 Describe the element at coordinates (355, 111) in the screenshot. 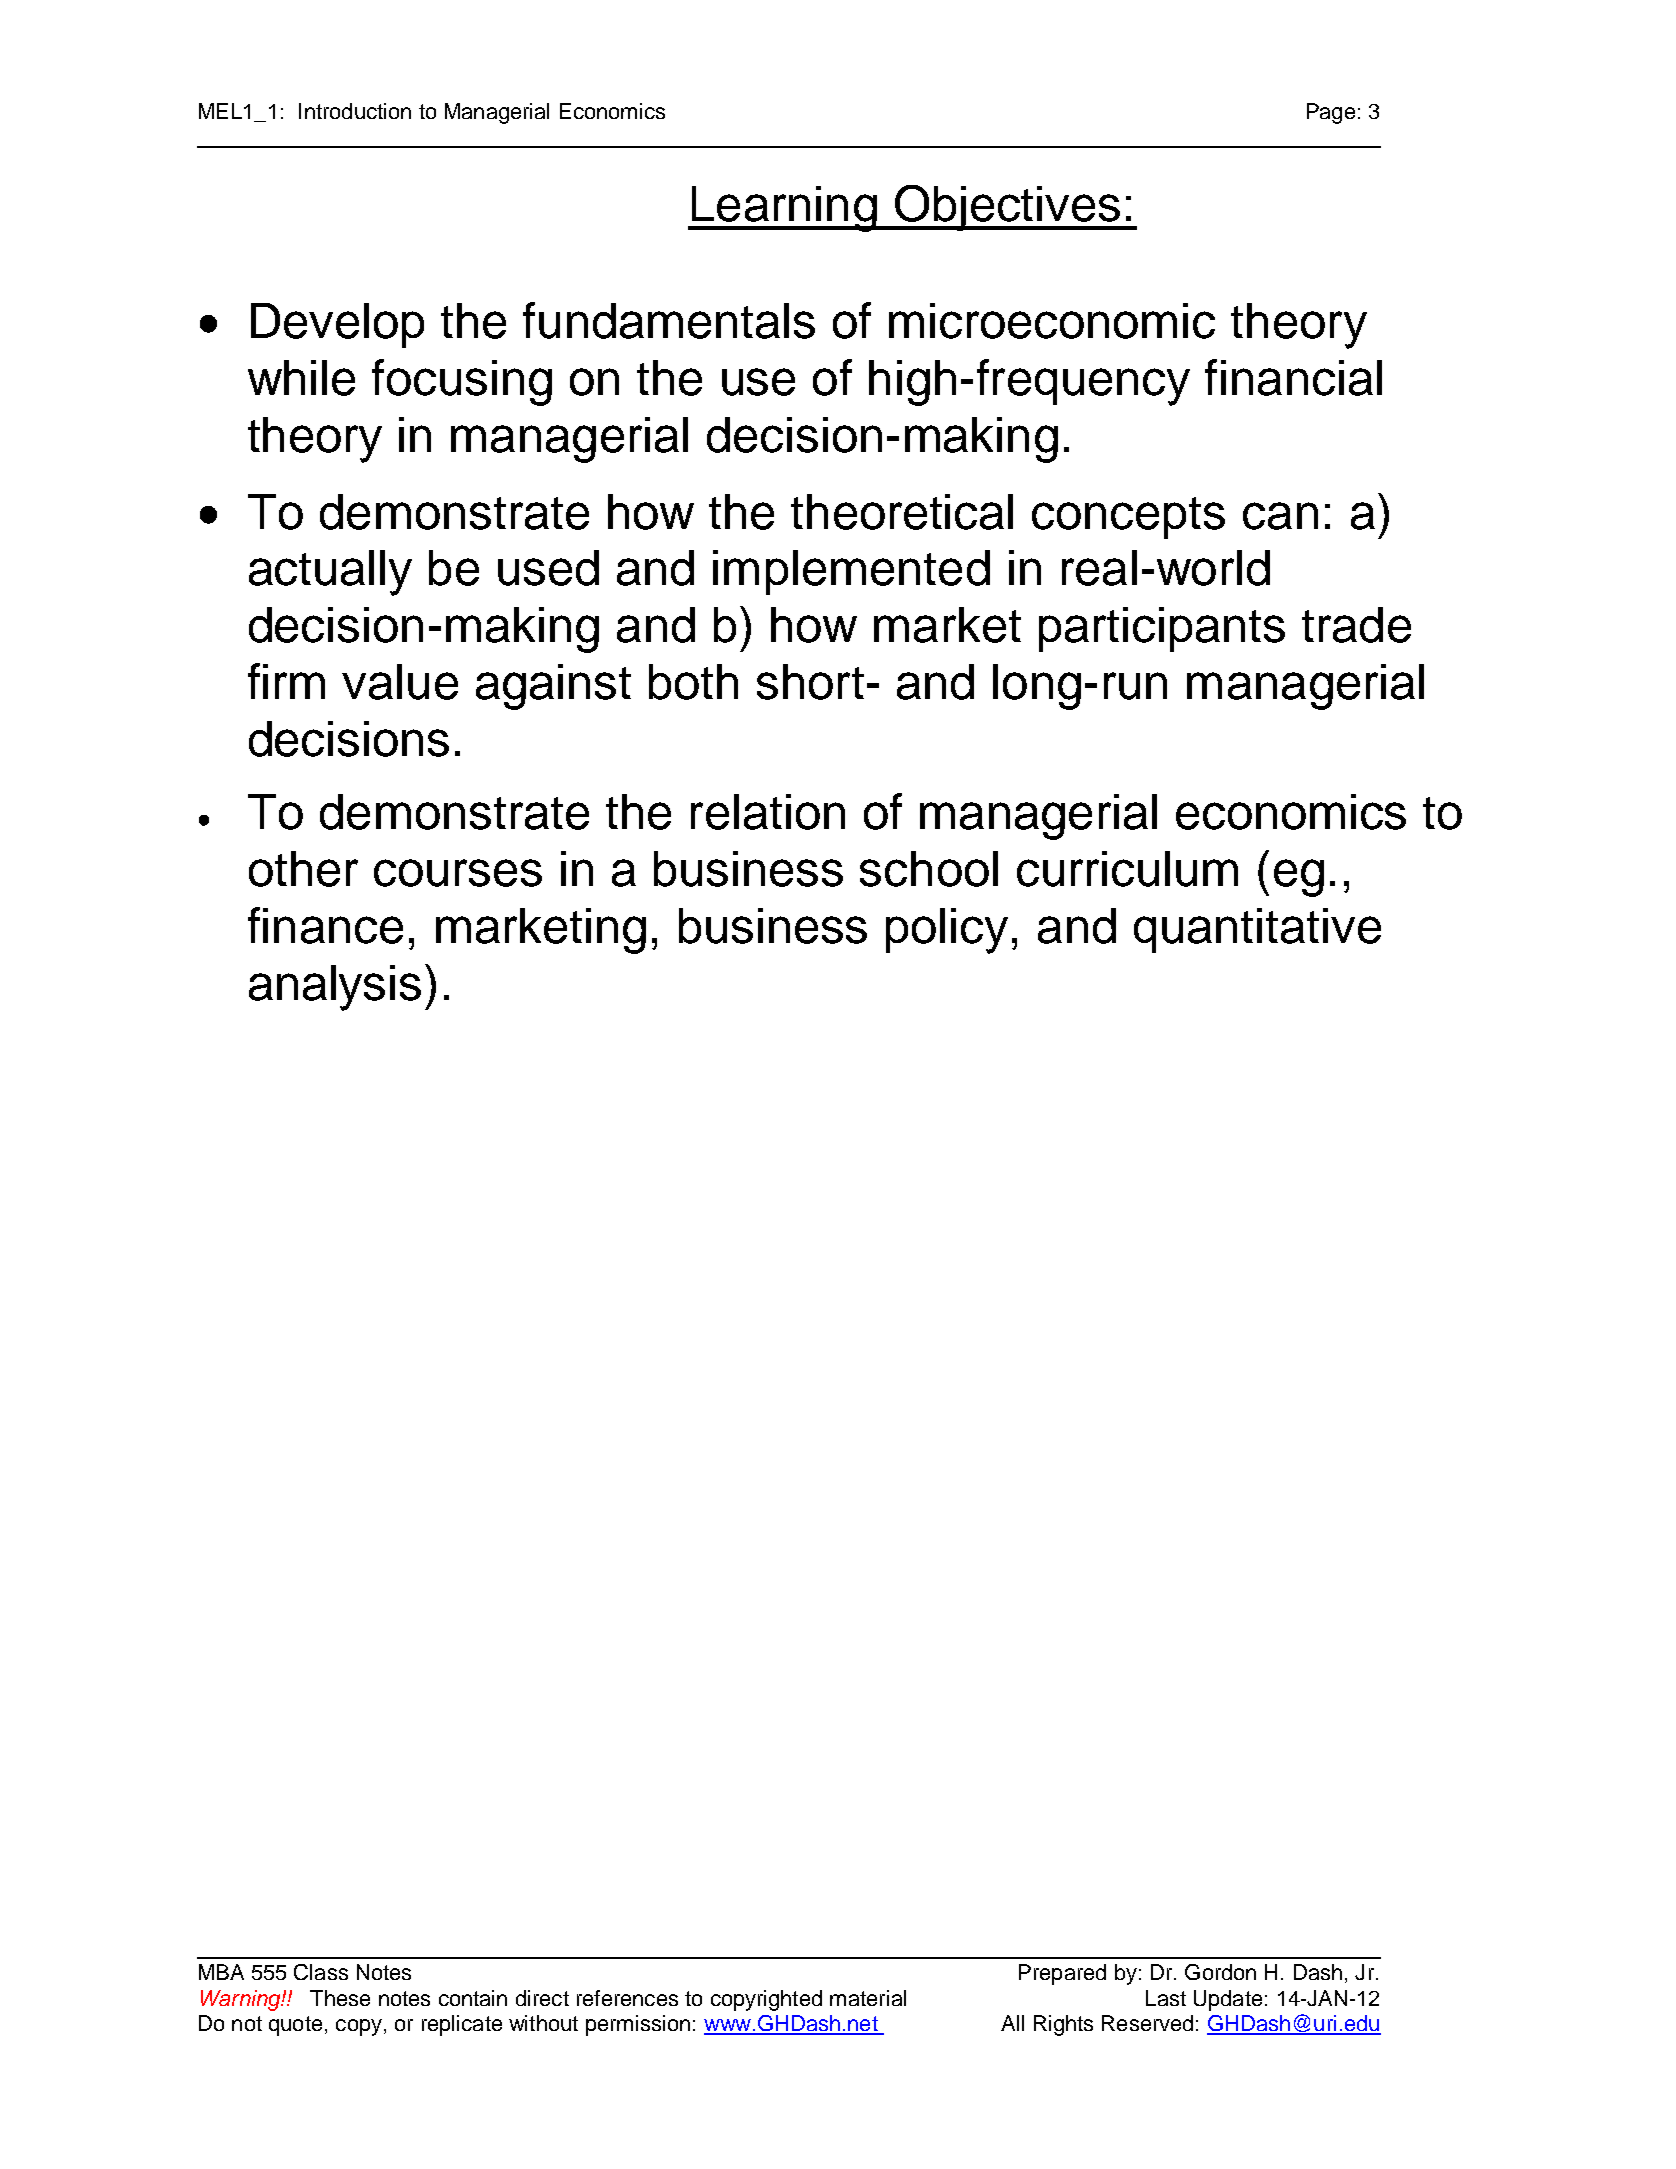

I see `Introduction` at that location.
